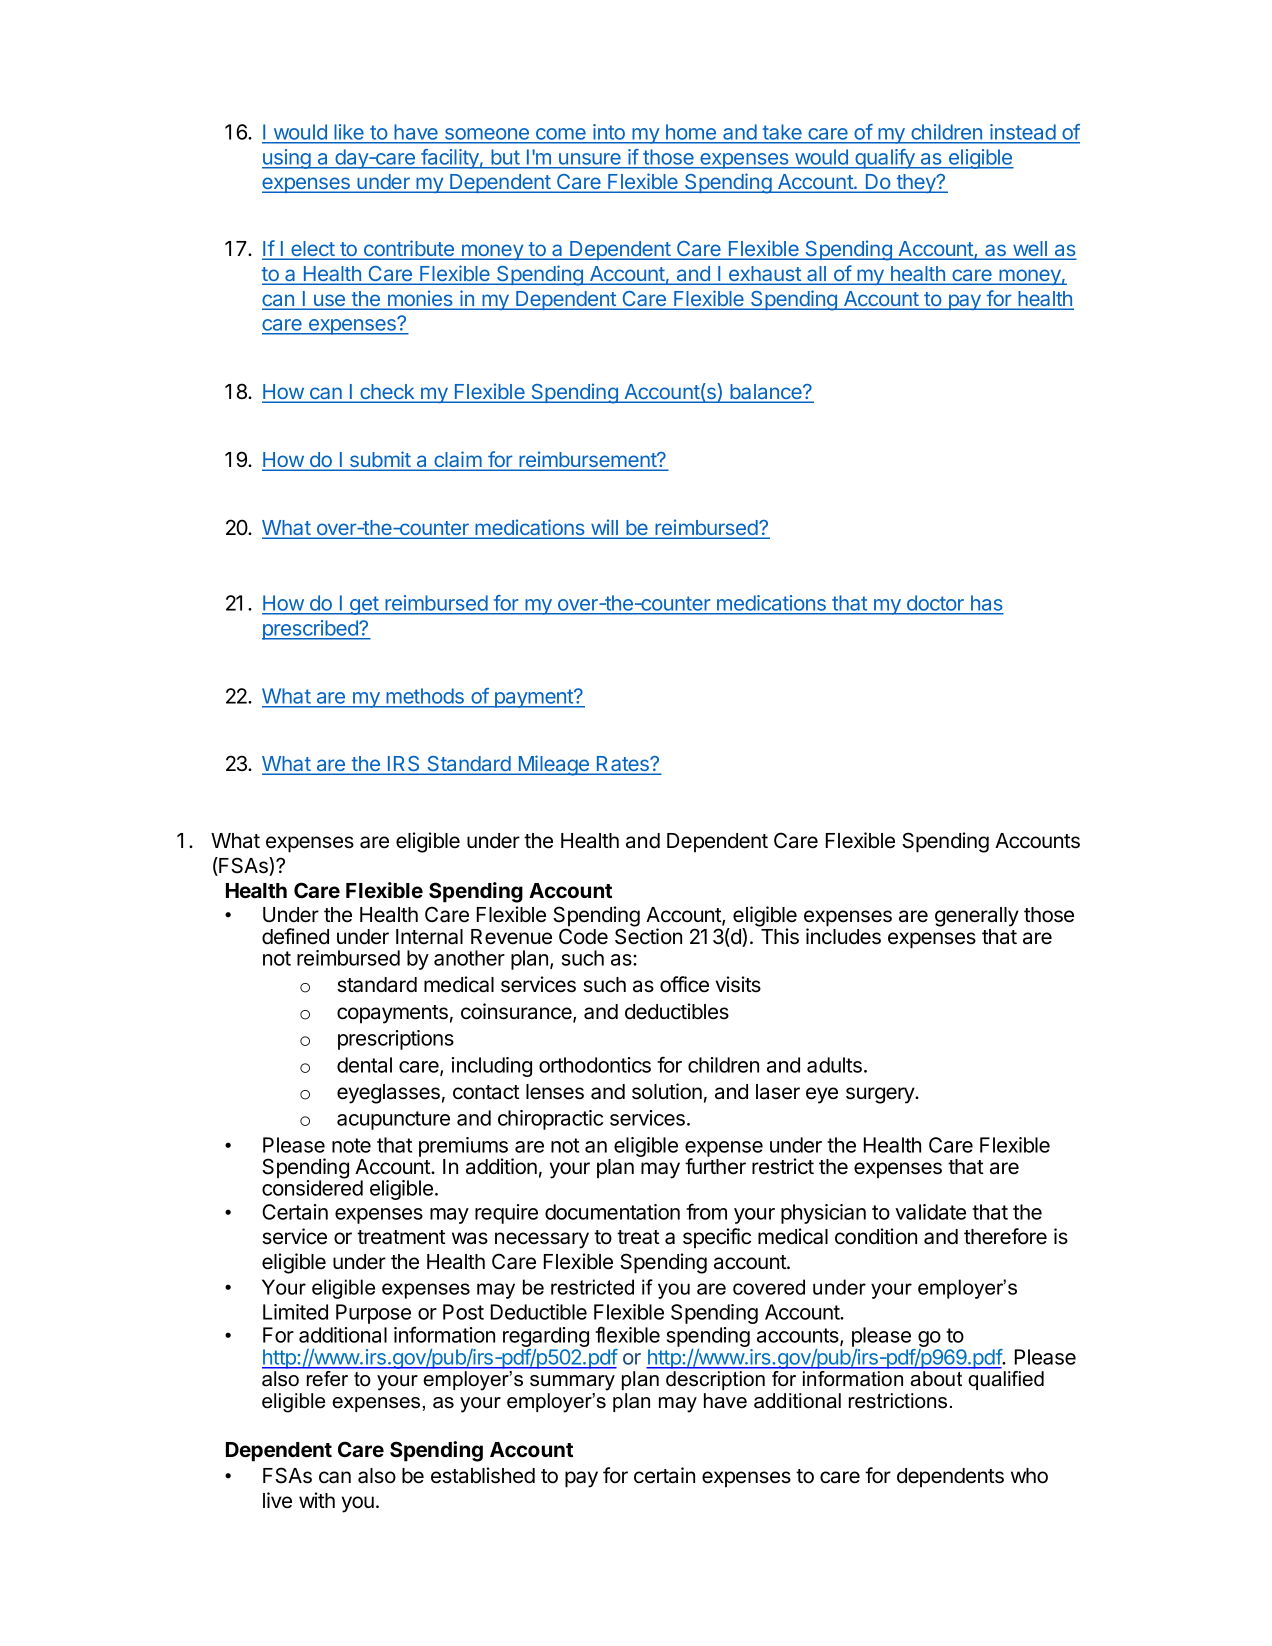 The width and height of the screenshot is (1272, 1646). What do you see at coordinates (317, 1500) in the screenshot?
I see `with` at bounding box center [317, 1500].
